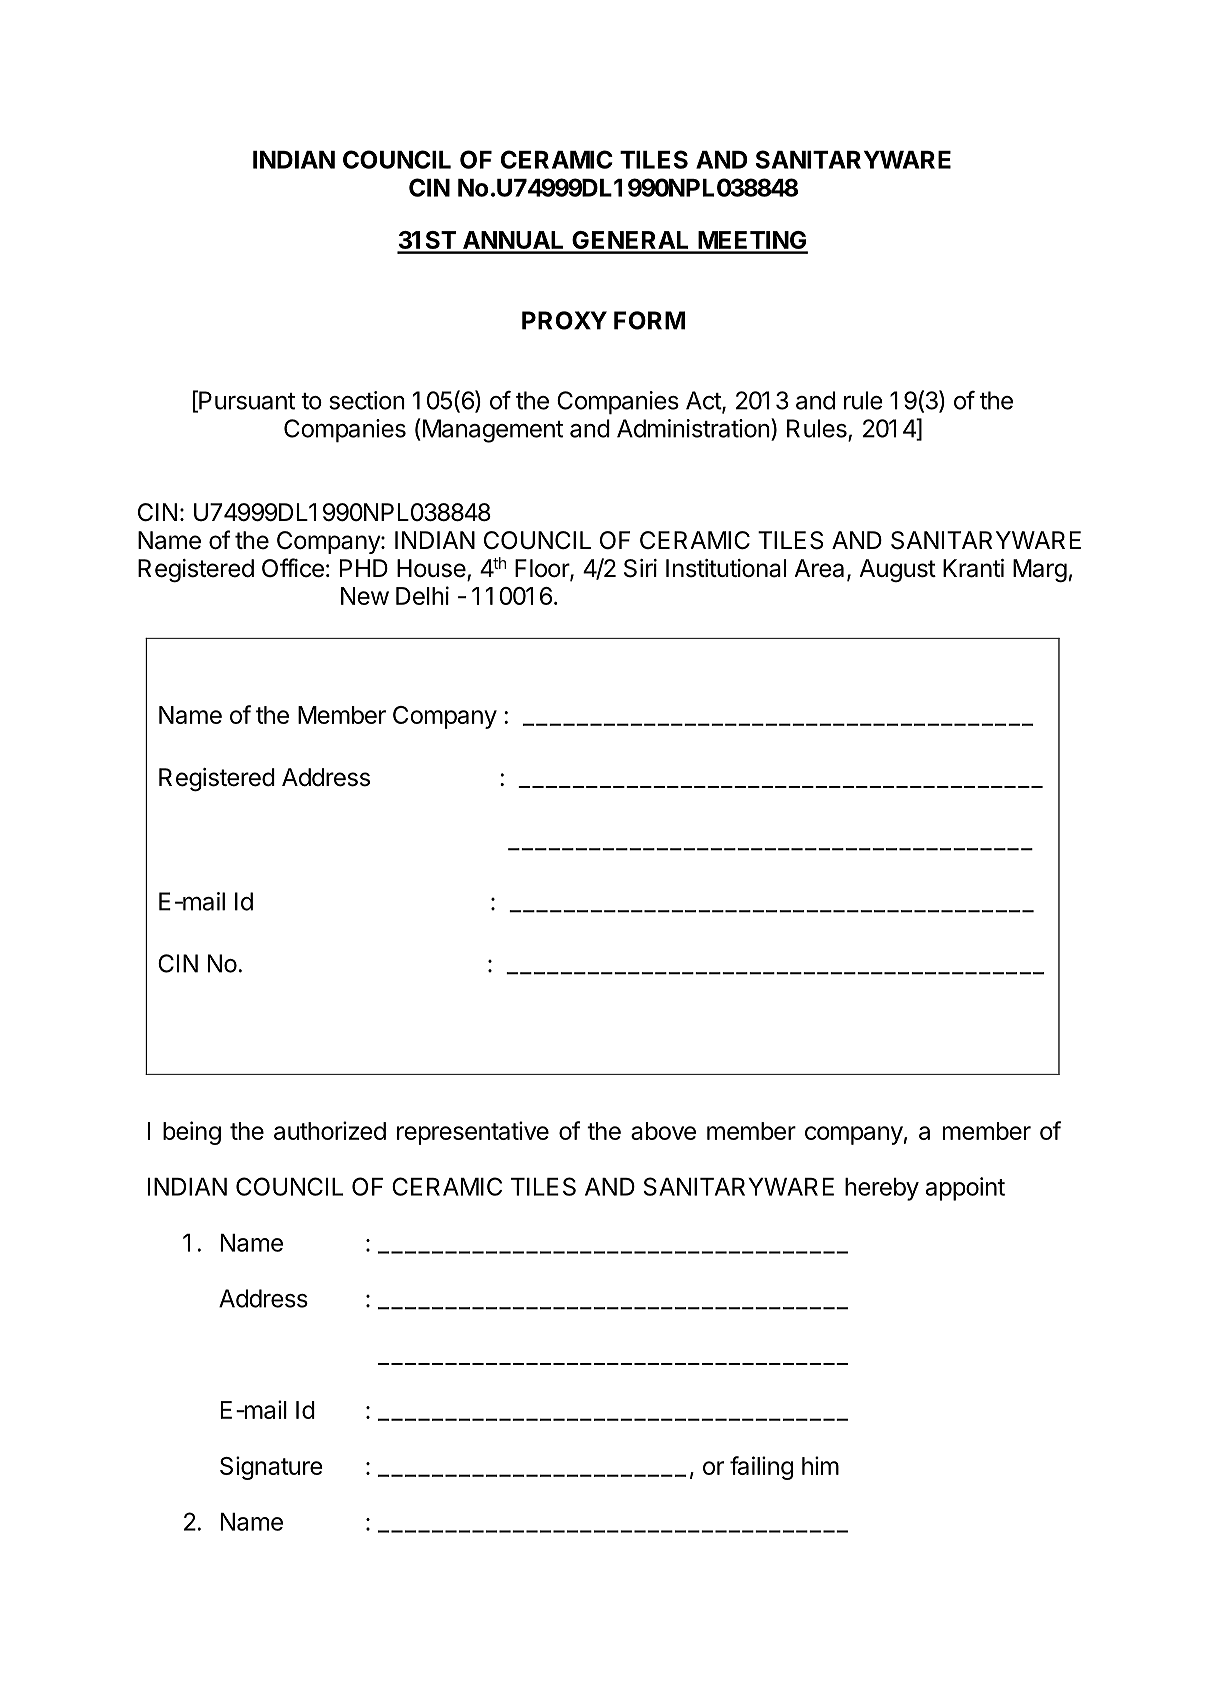 The image size is (1205, 1704). What do you see at coordinates (663, 1131) in the page?
I see `above` at bounding box center [663, 1131].
